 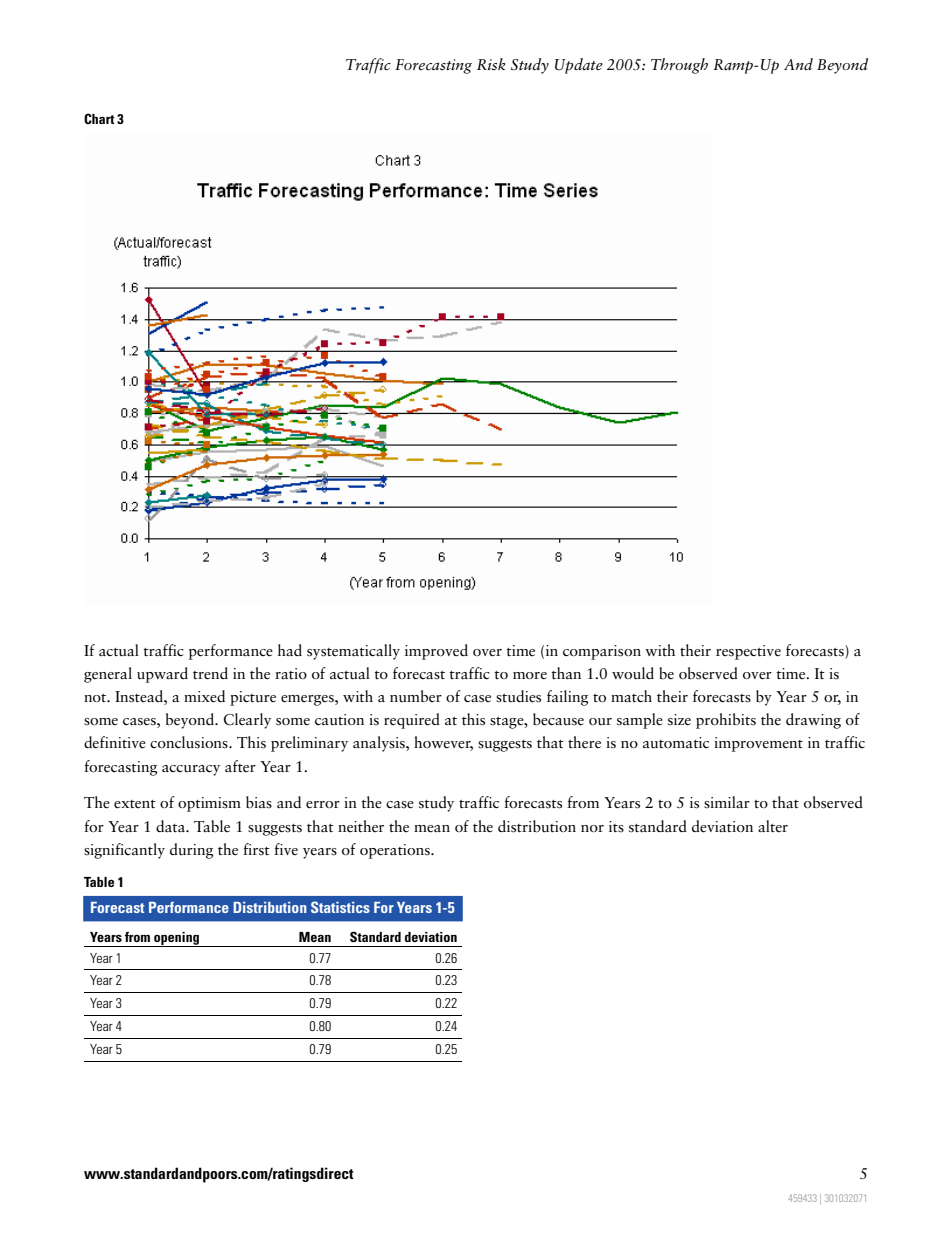 I want to click on opening, so click(x=176, y=939).
